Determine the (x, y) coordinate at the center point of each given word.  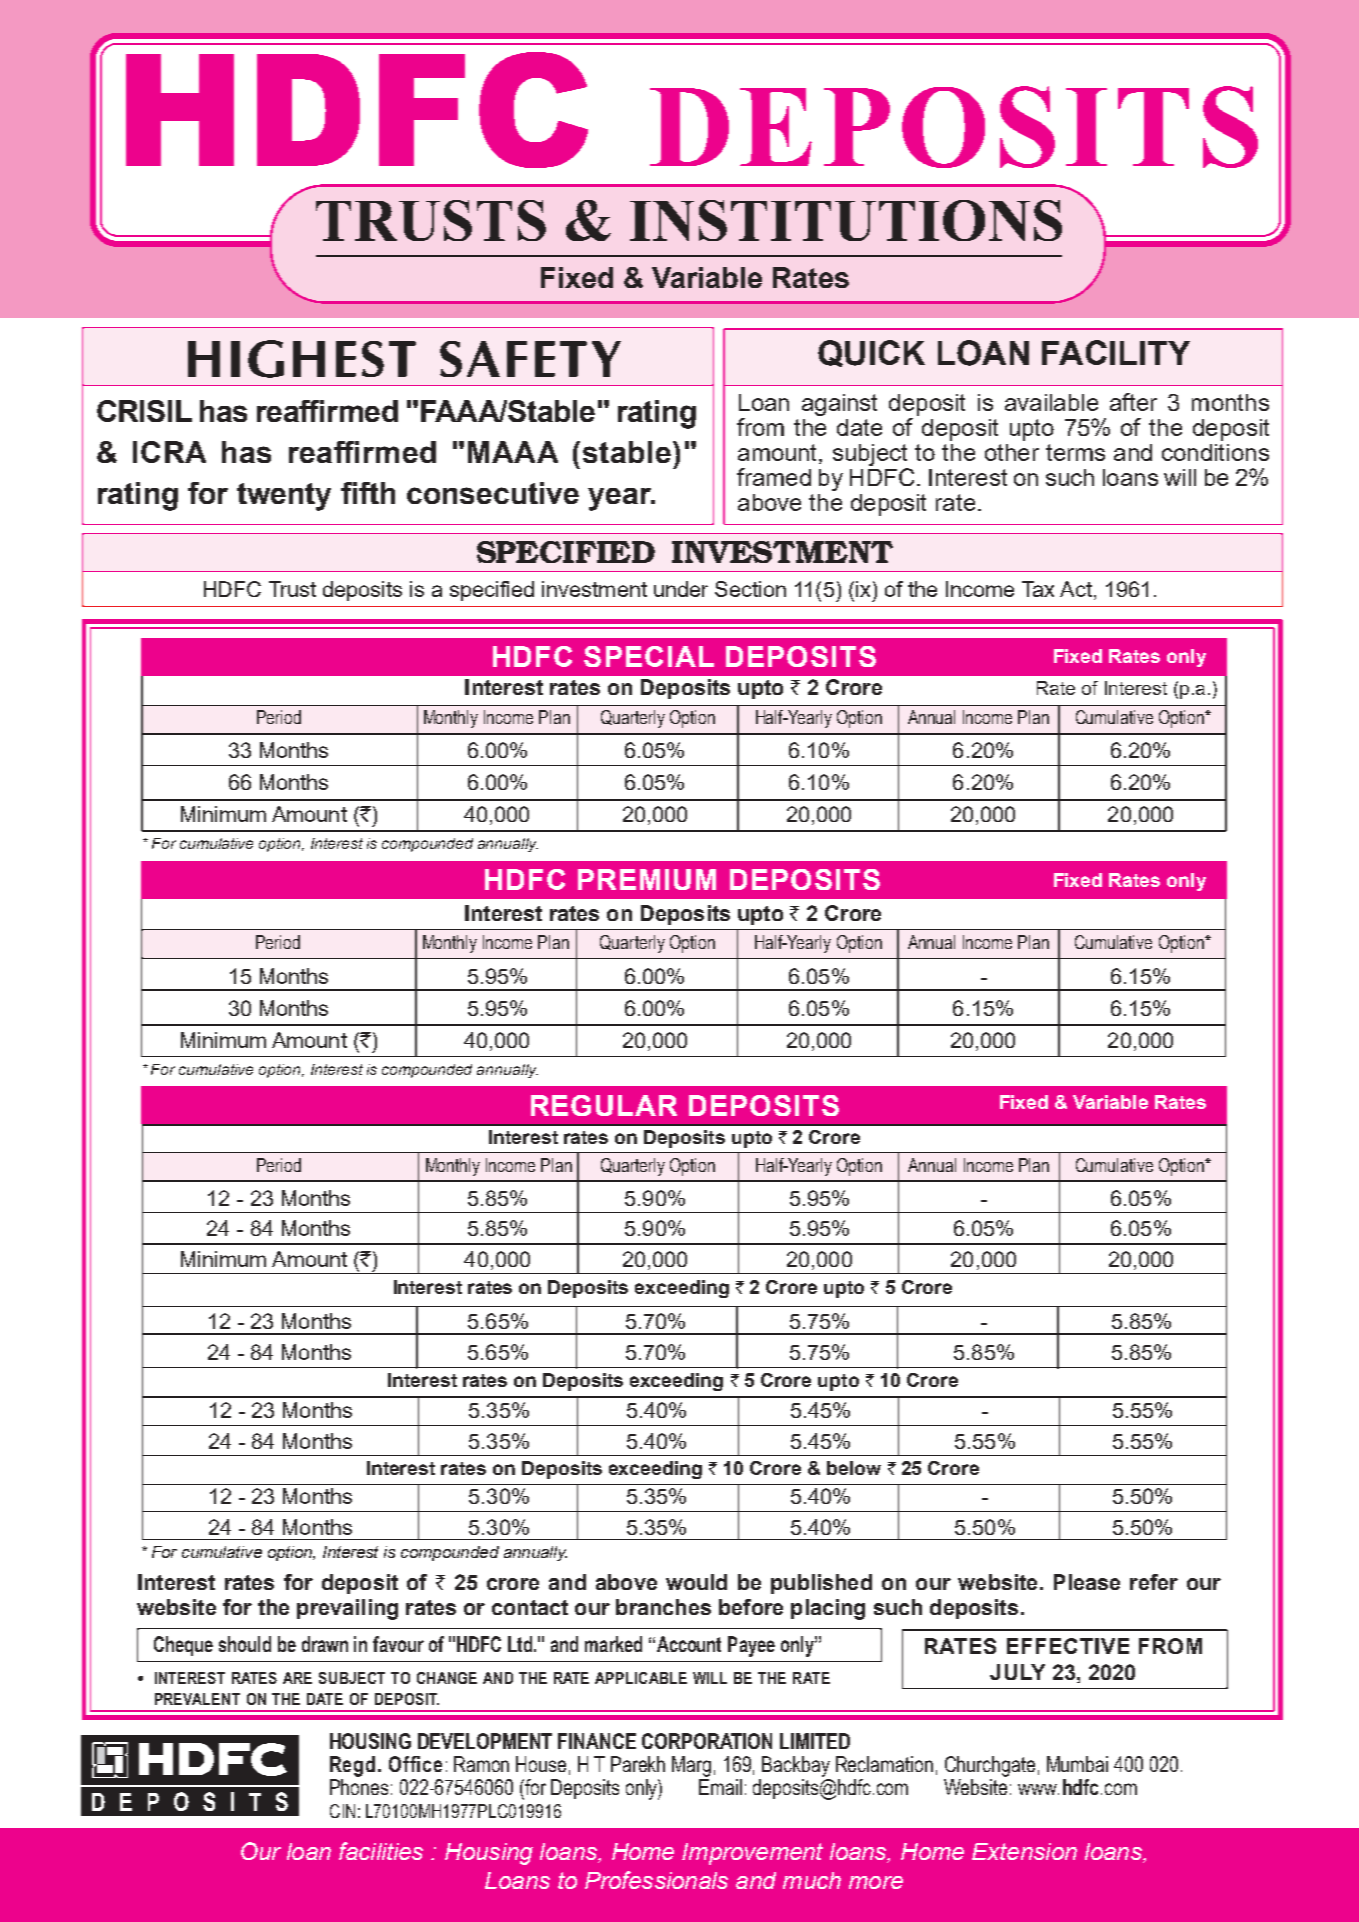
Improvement (752, 1854)
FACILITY (1116, 352)
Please (1087, 1582)
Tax (1038, 589)
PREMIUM (647, 879)
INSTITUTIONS (846, 220)
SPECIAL (649, 656)
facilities (381, 1851)
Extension (1024, 1851)
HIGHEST (302, 359)
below (854, 1468)
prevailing (347, 1609)
